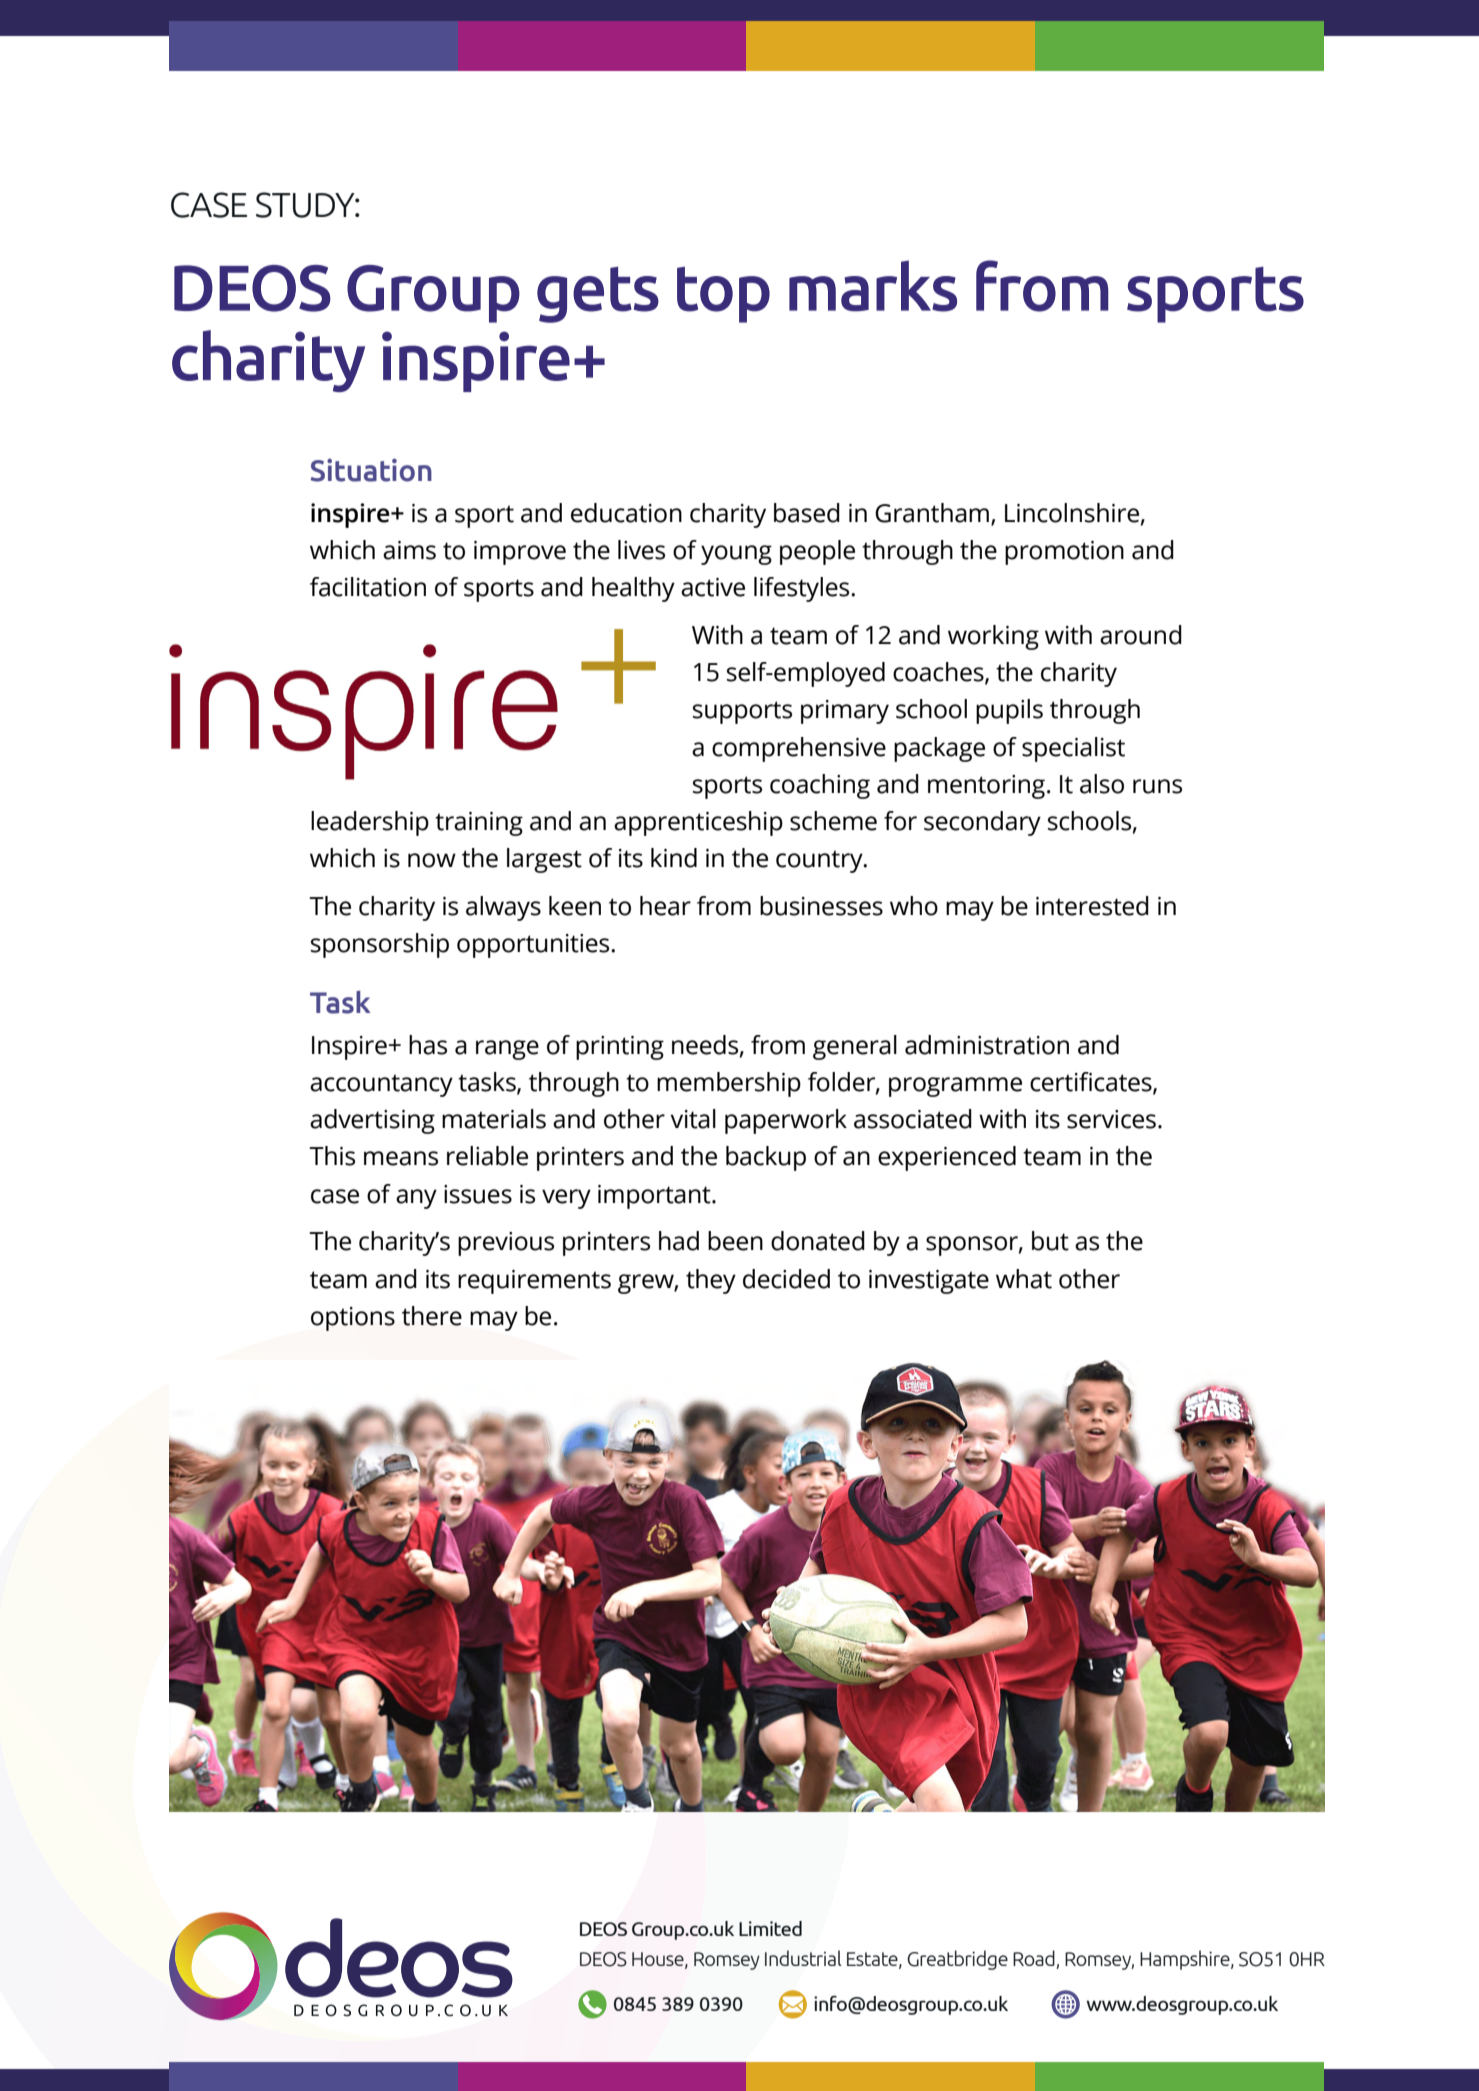  What do you see at coordinates (1092, 906) in the screenshot?
I see `interested` at bounding box center [1092, 906].
